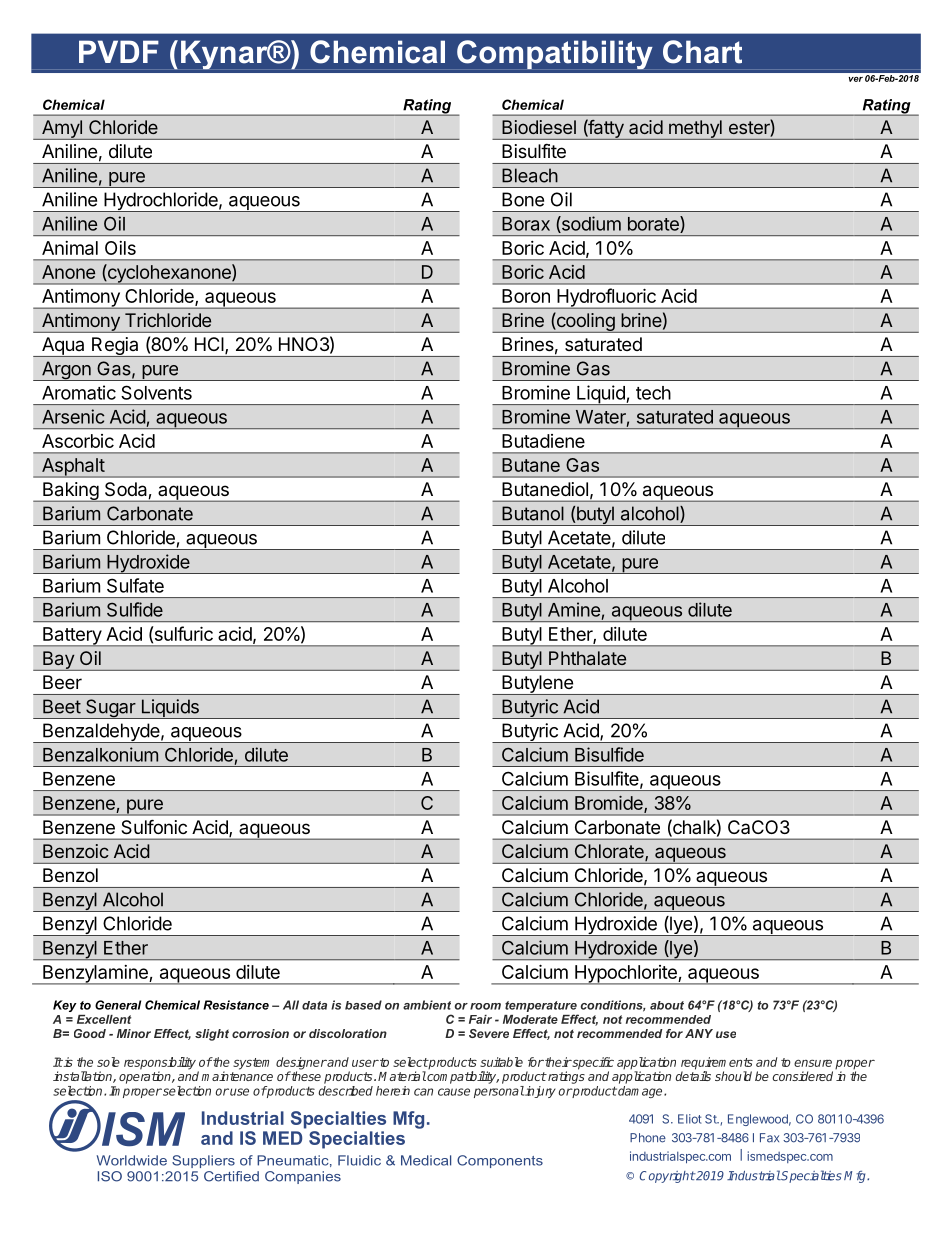  What do you see at coordinates (156, 392) in the page?
I see `Solvents` at bounding box center [156, 392].
